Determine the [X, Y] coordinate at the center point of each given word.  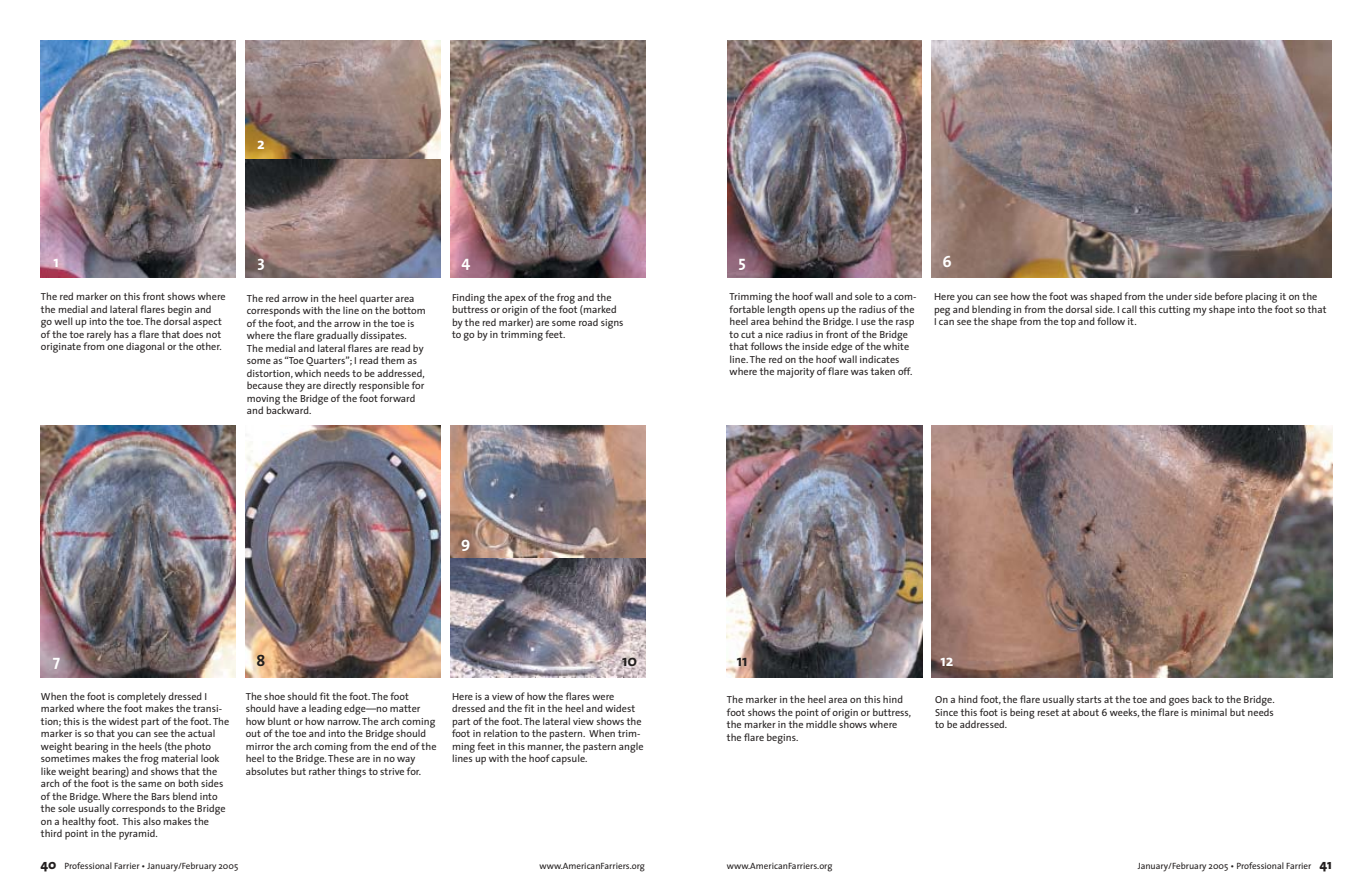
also [152, 821]
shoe [274, 696]
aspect [207, 323]
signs [612, 324]
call [1129, 309]
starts [1089, 699]
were [603, 697]
